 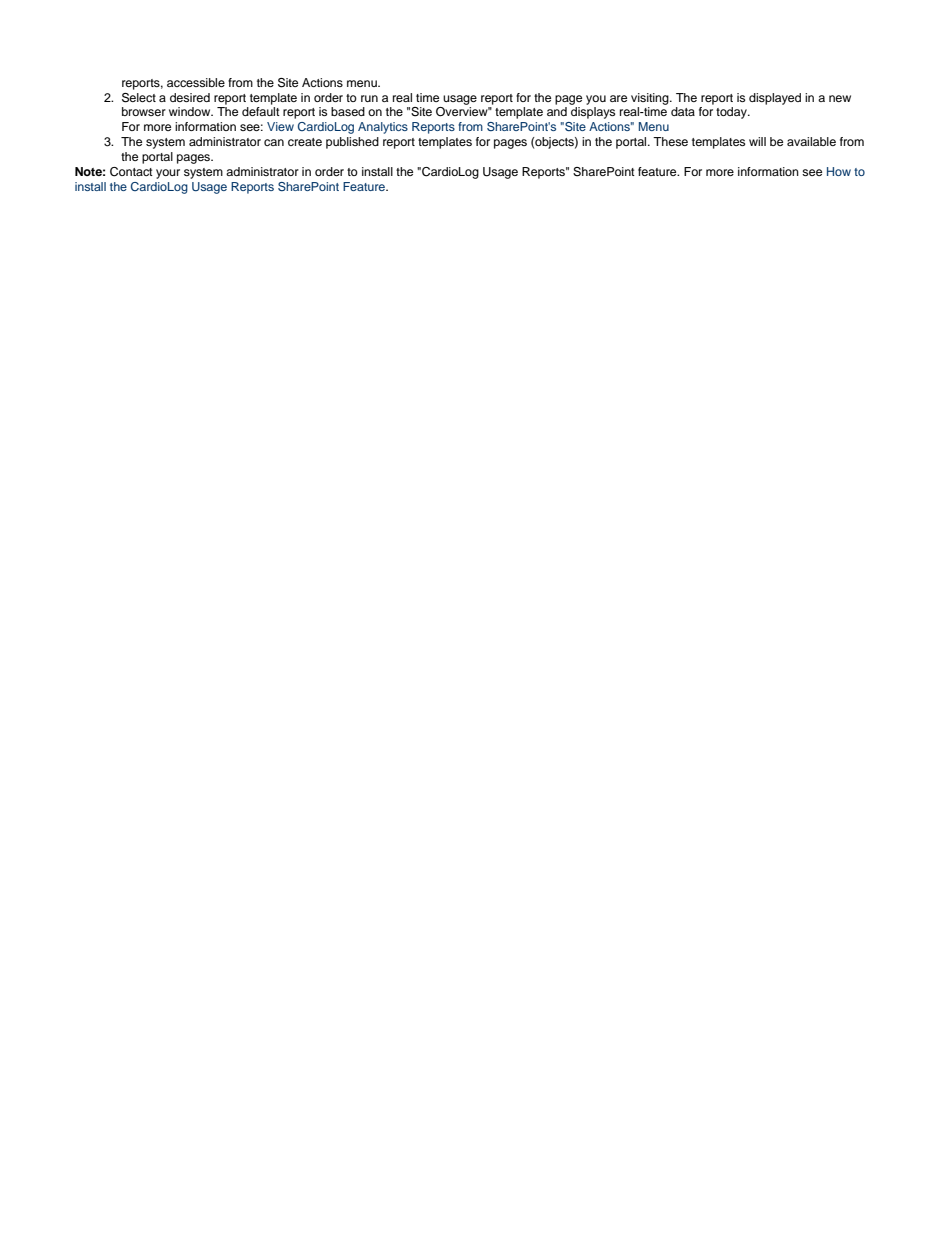 What do you see at coordinates (593, 113) in the screenshot?
I see `displays` at bounding box center [593, 113].
